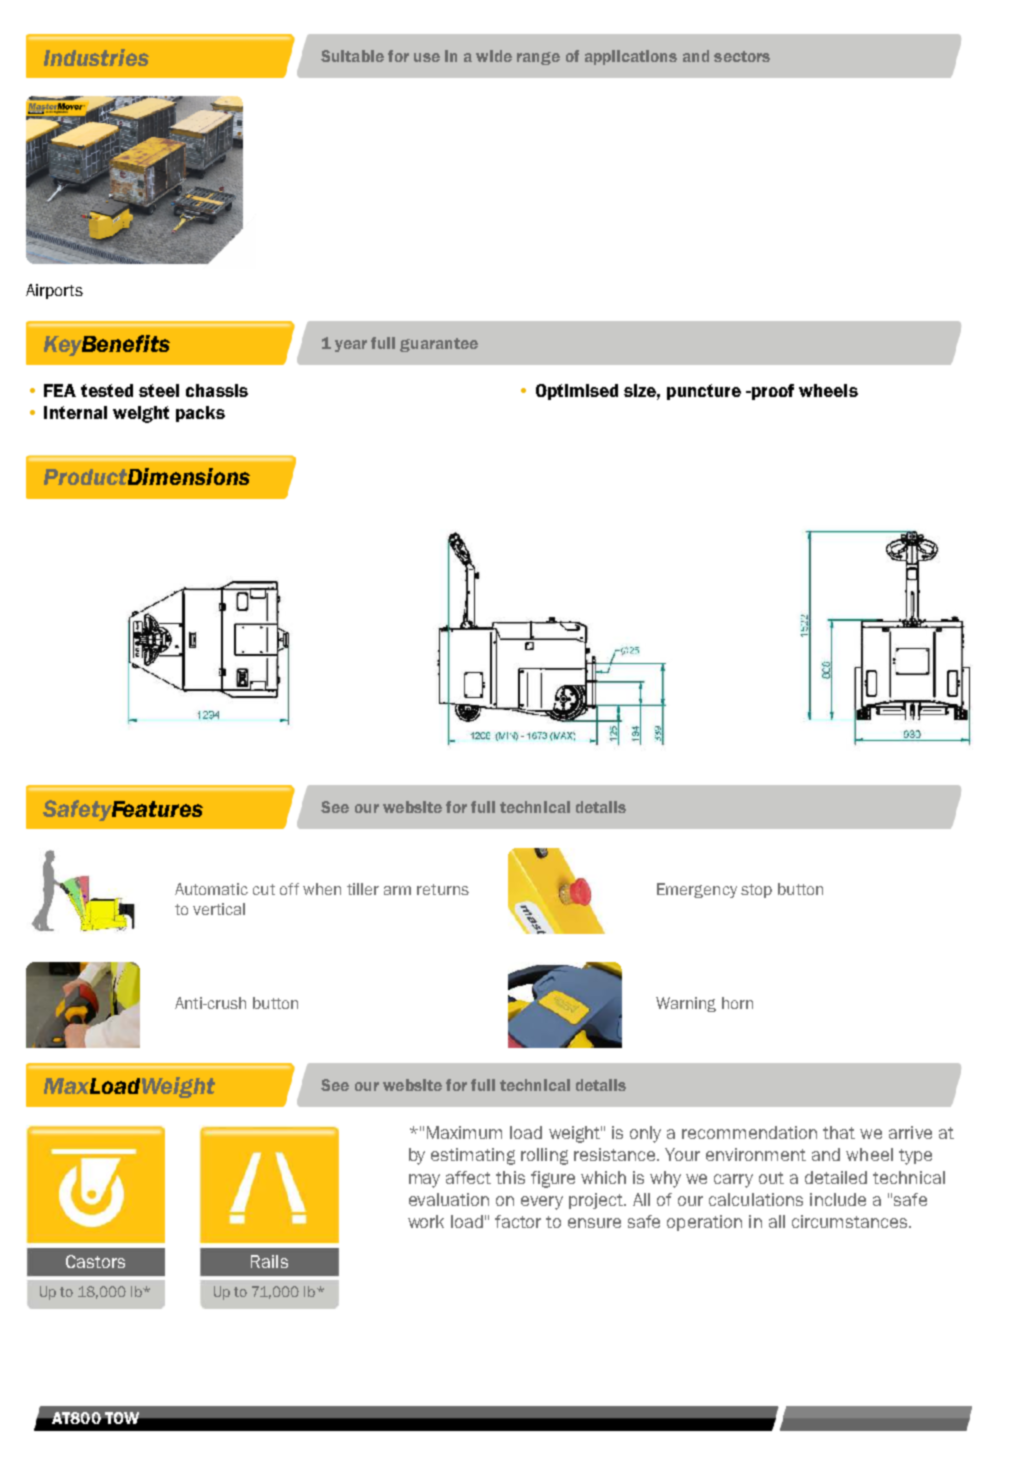 The height and width of the screenshot is (1462, 1033). I want to click on returns, so click(443, 889).
